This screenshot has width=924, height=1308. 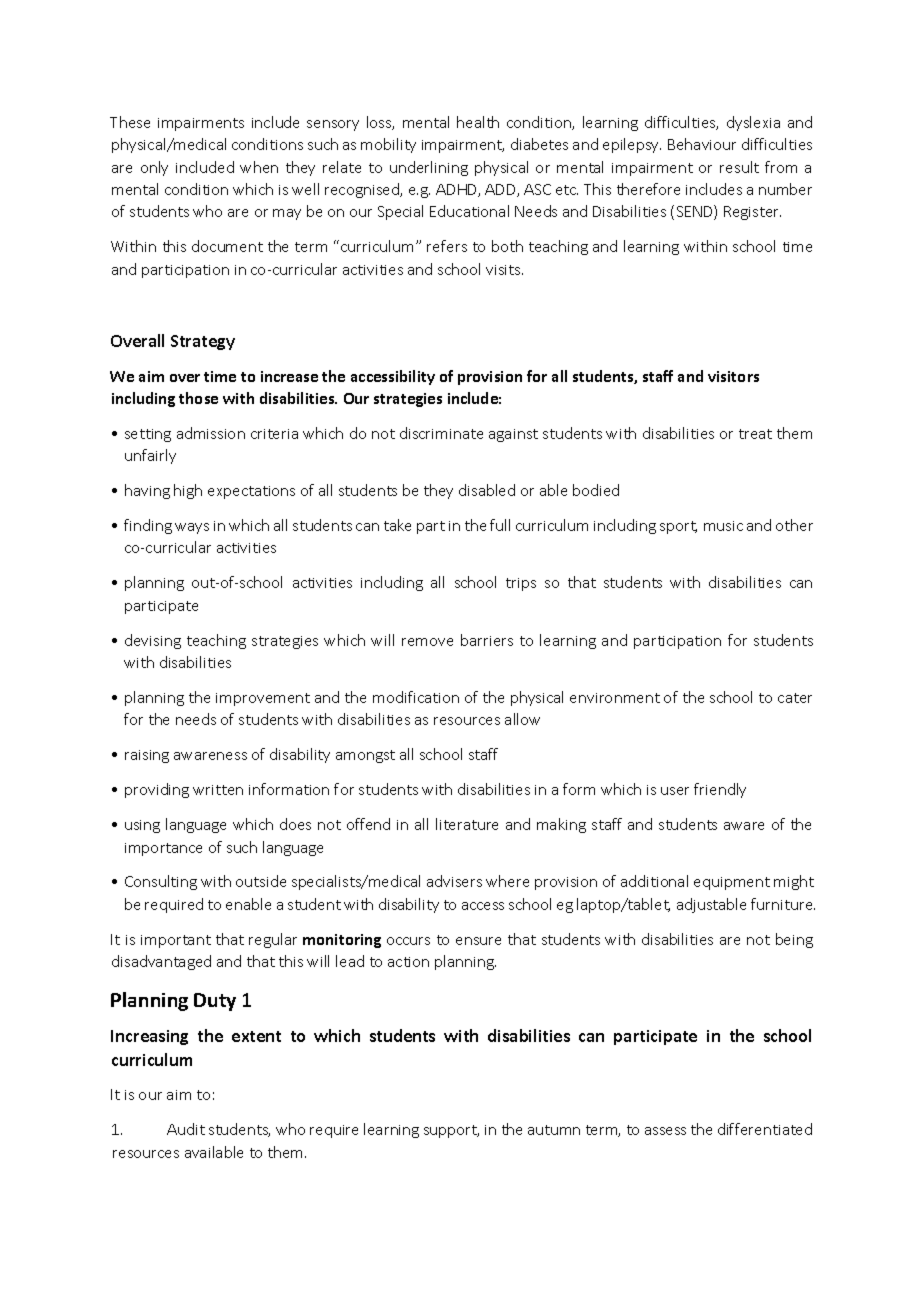 I want to click on high, so click(x=188, y=491).
